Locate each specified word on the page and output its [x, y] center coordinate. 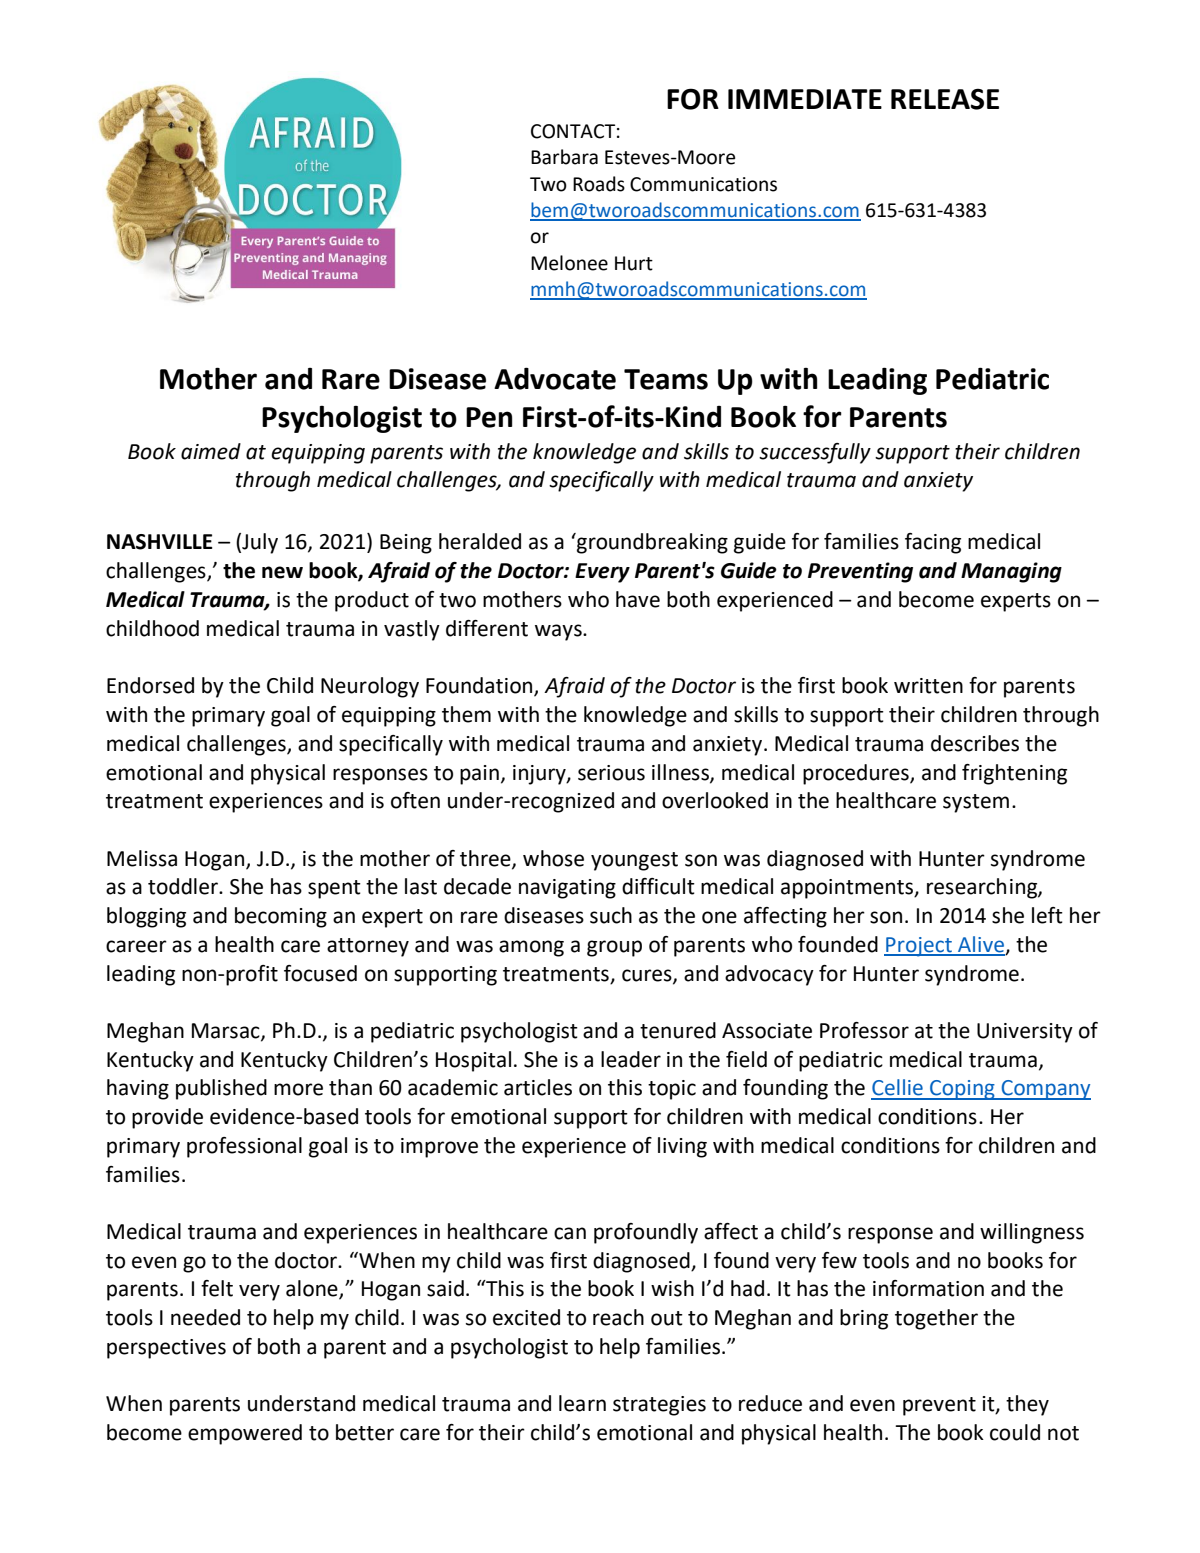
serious [611, 773]
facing [933, 543]
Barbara [564, 157]
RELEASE [945, 99]
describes [975, 743]
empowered [245, 1434]
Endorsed [150, 685]
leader [631, 1059]
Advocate [555, 378]
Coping [962, 1090]
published [221, 1089]
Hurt [634, 263]
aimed [211, 451]
